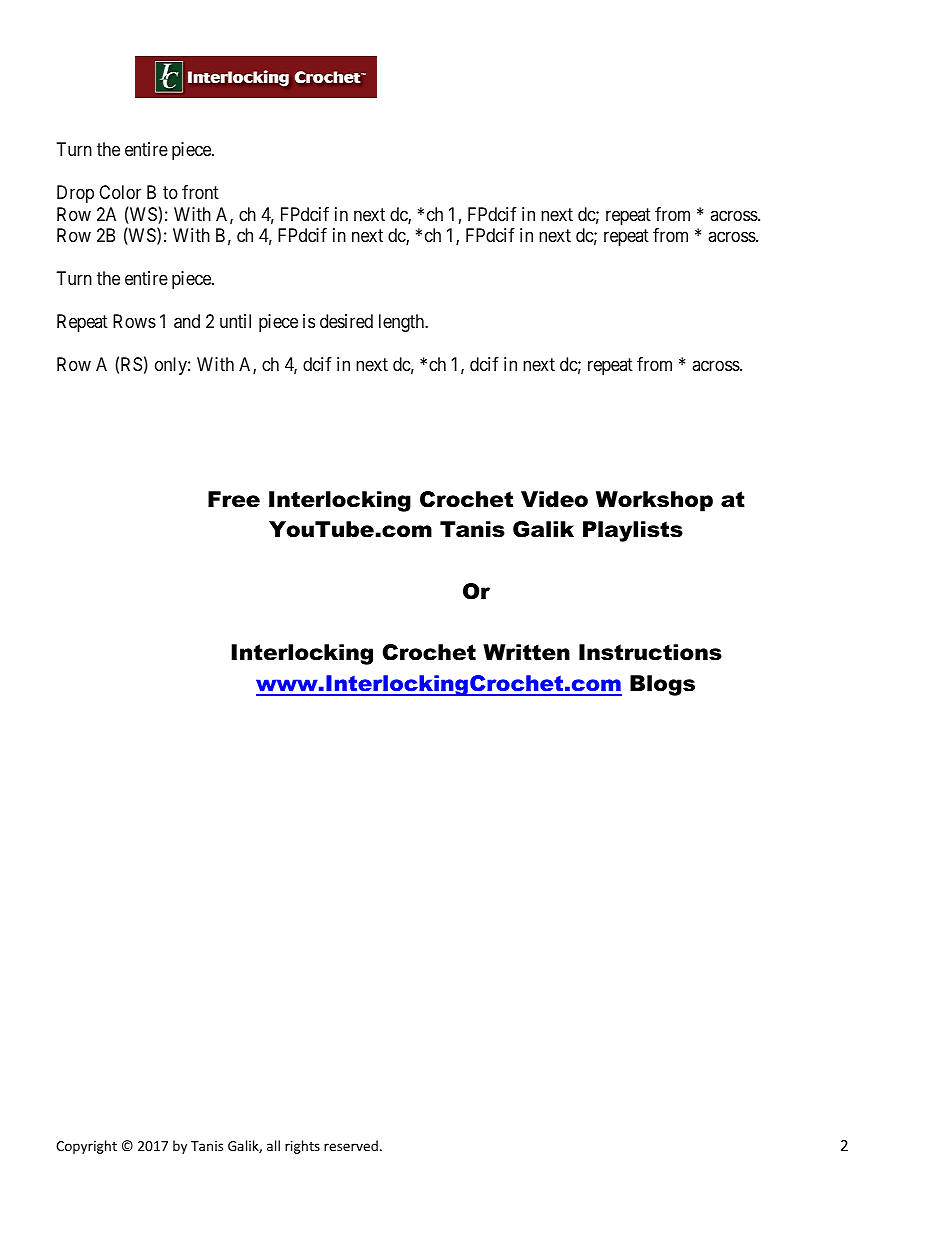 This screenshot has height=1233, width=952. Describe the element at coordinates (302, 1147) in the screenshot. I see `rights` at that location.
